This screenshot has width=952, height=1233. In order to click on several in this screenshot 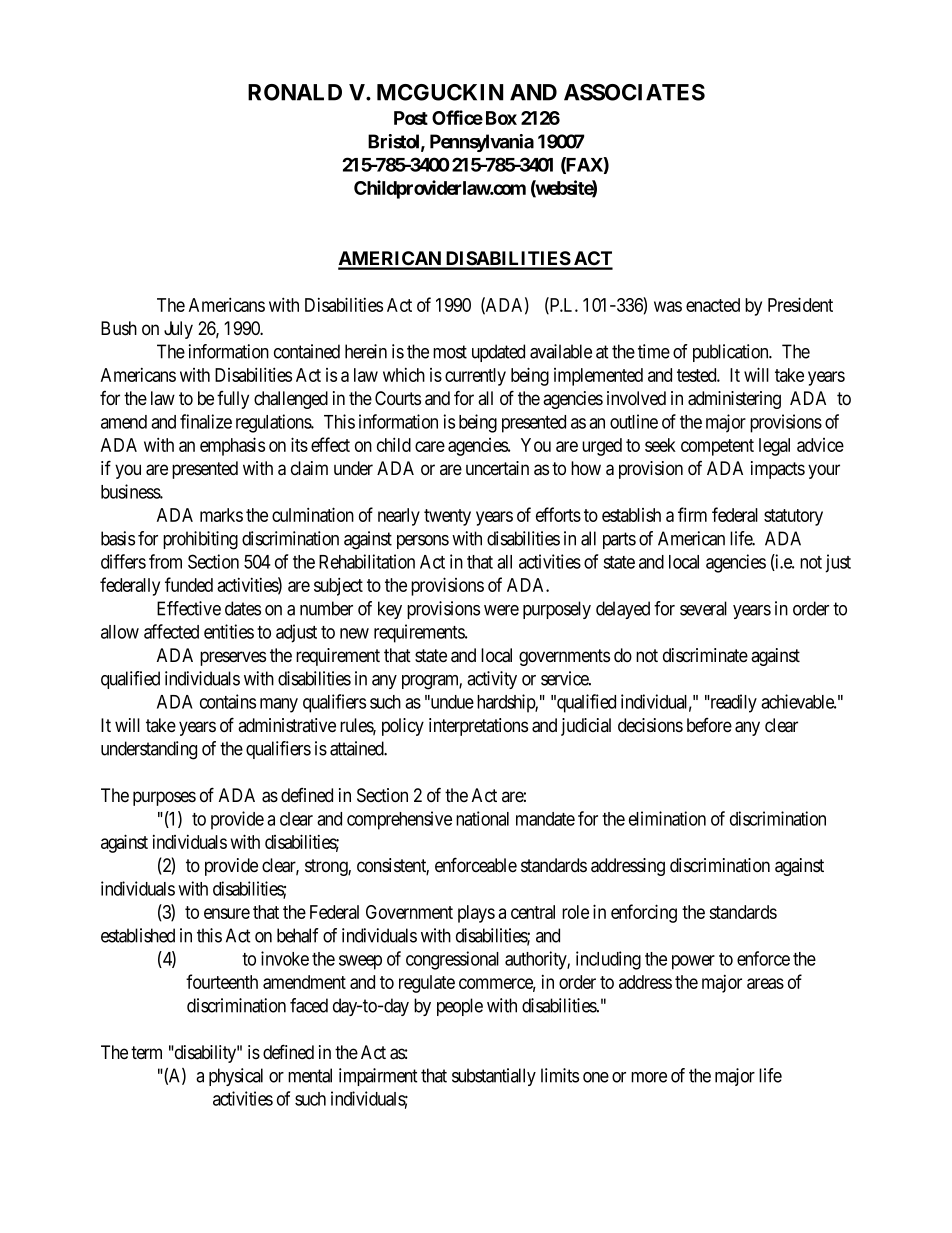, I will do `click(703, 608)`.
